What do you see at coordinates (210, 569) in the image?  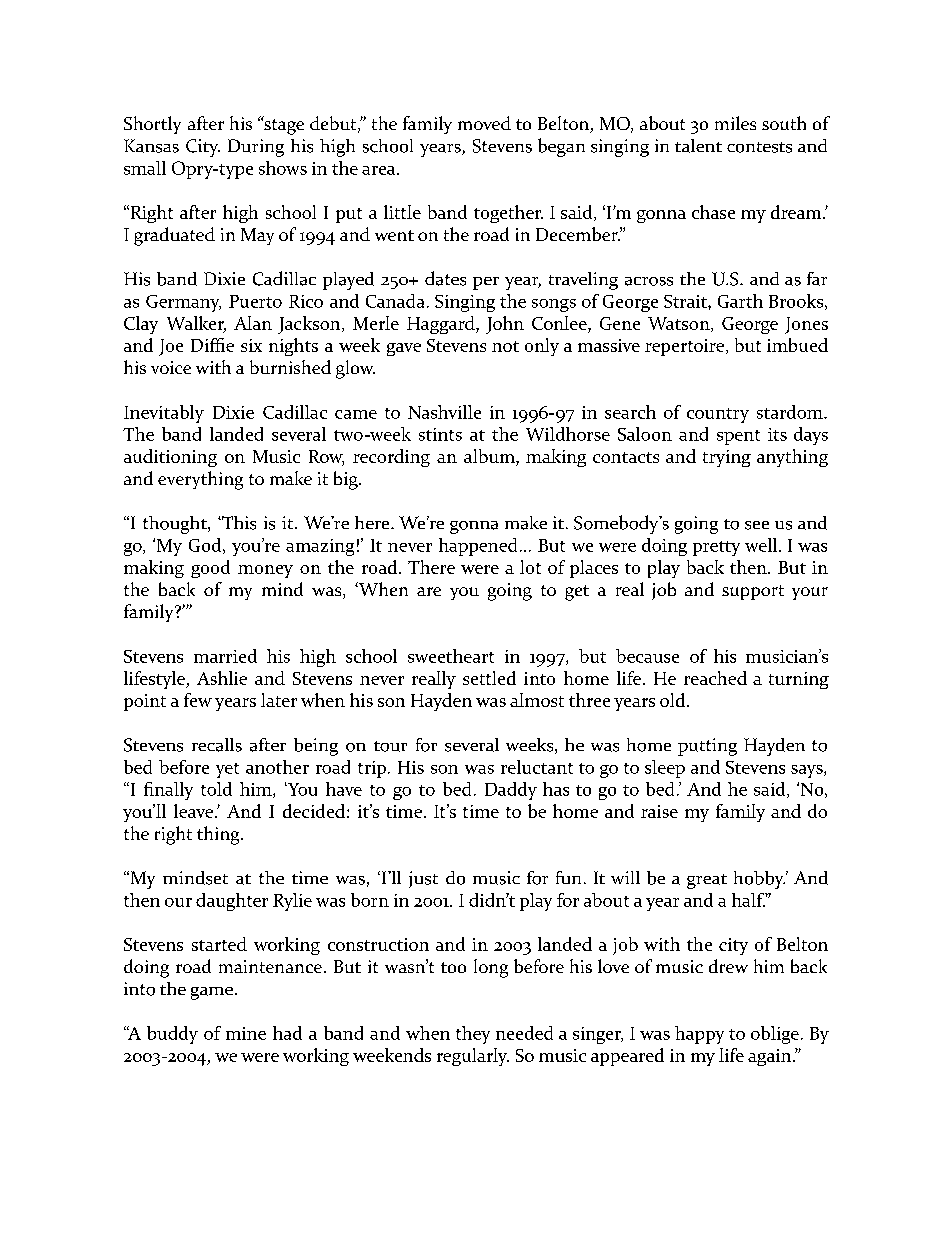 I see `good` at bounding box center [210, 569].
